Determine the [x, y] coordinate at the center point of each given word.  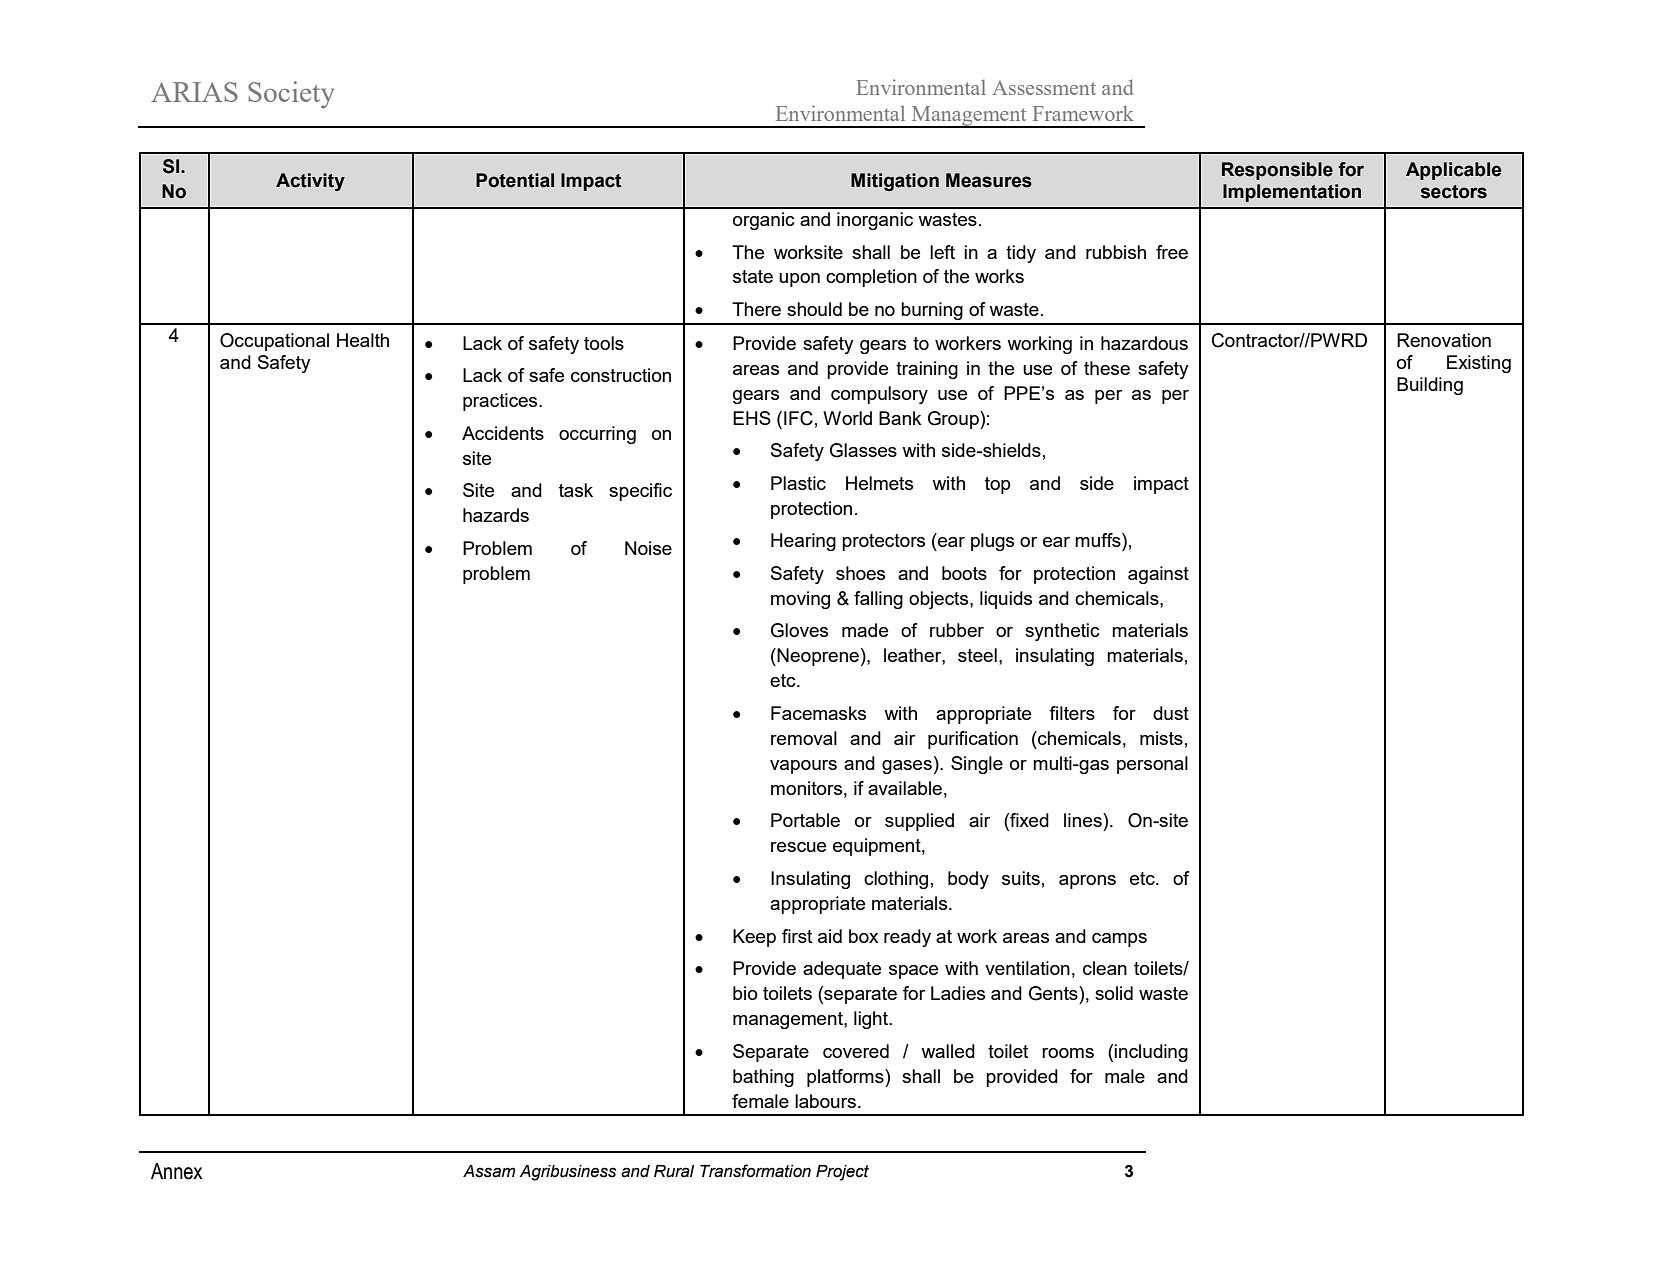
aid [830, 936]
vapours [803, 767]
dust [1171, 713]
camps [1119, 940]
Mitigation [895, 182]
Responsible [1277, 171]
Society [291, 95]
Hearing [803, 542]
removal [804, 738]
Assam [489, 1171]
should [814, 309]
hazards [496, 515]
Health [363, 340]
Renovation [1444, 340]
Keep [754, 938]
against [1158, 575]
